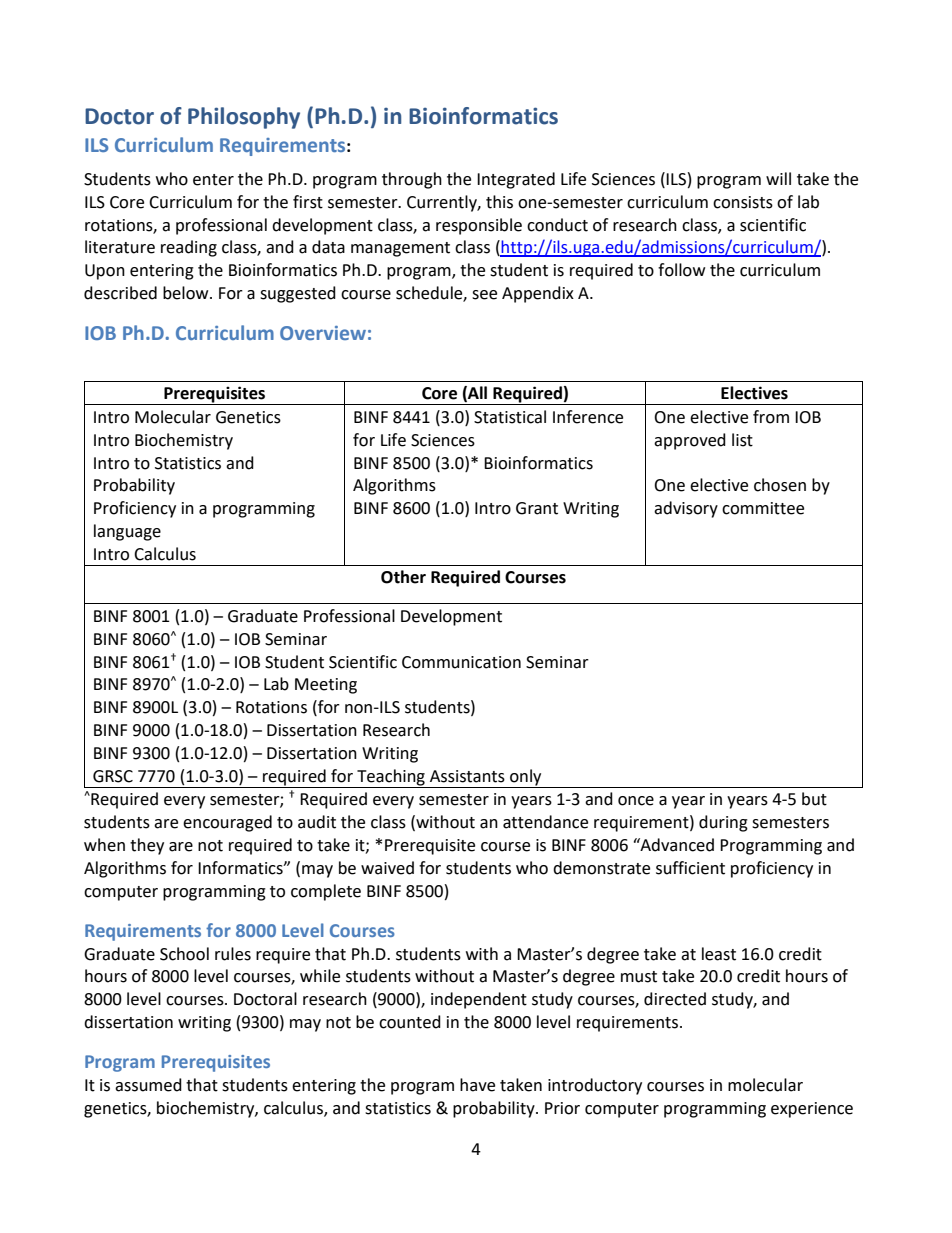  I want to click on Philosophy, so click(244, 118).
